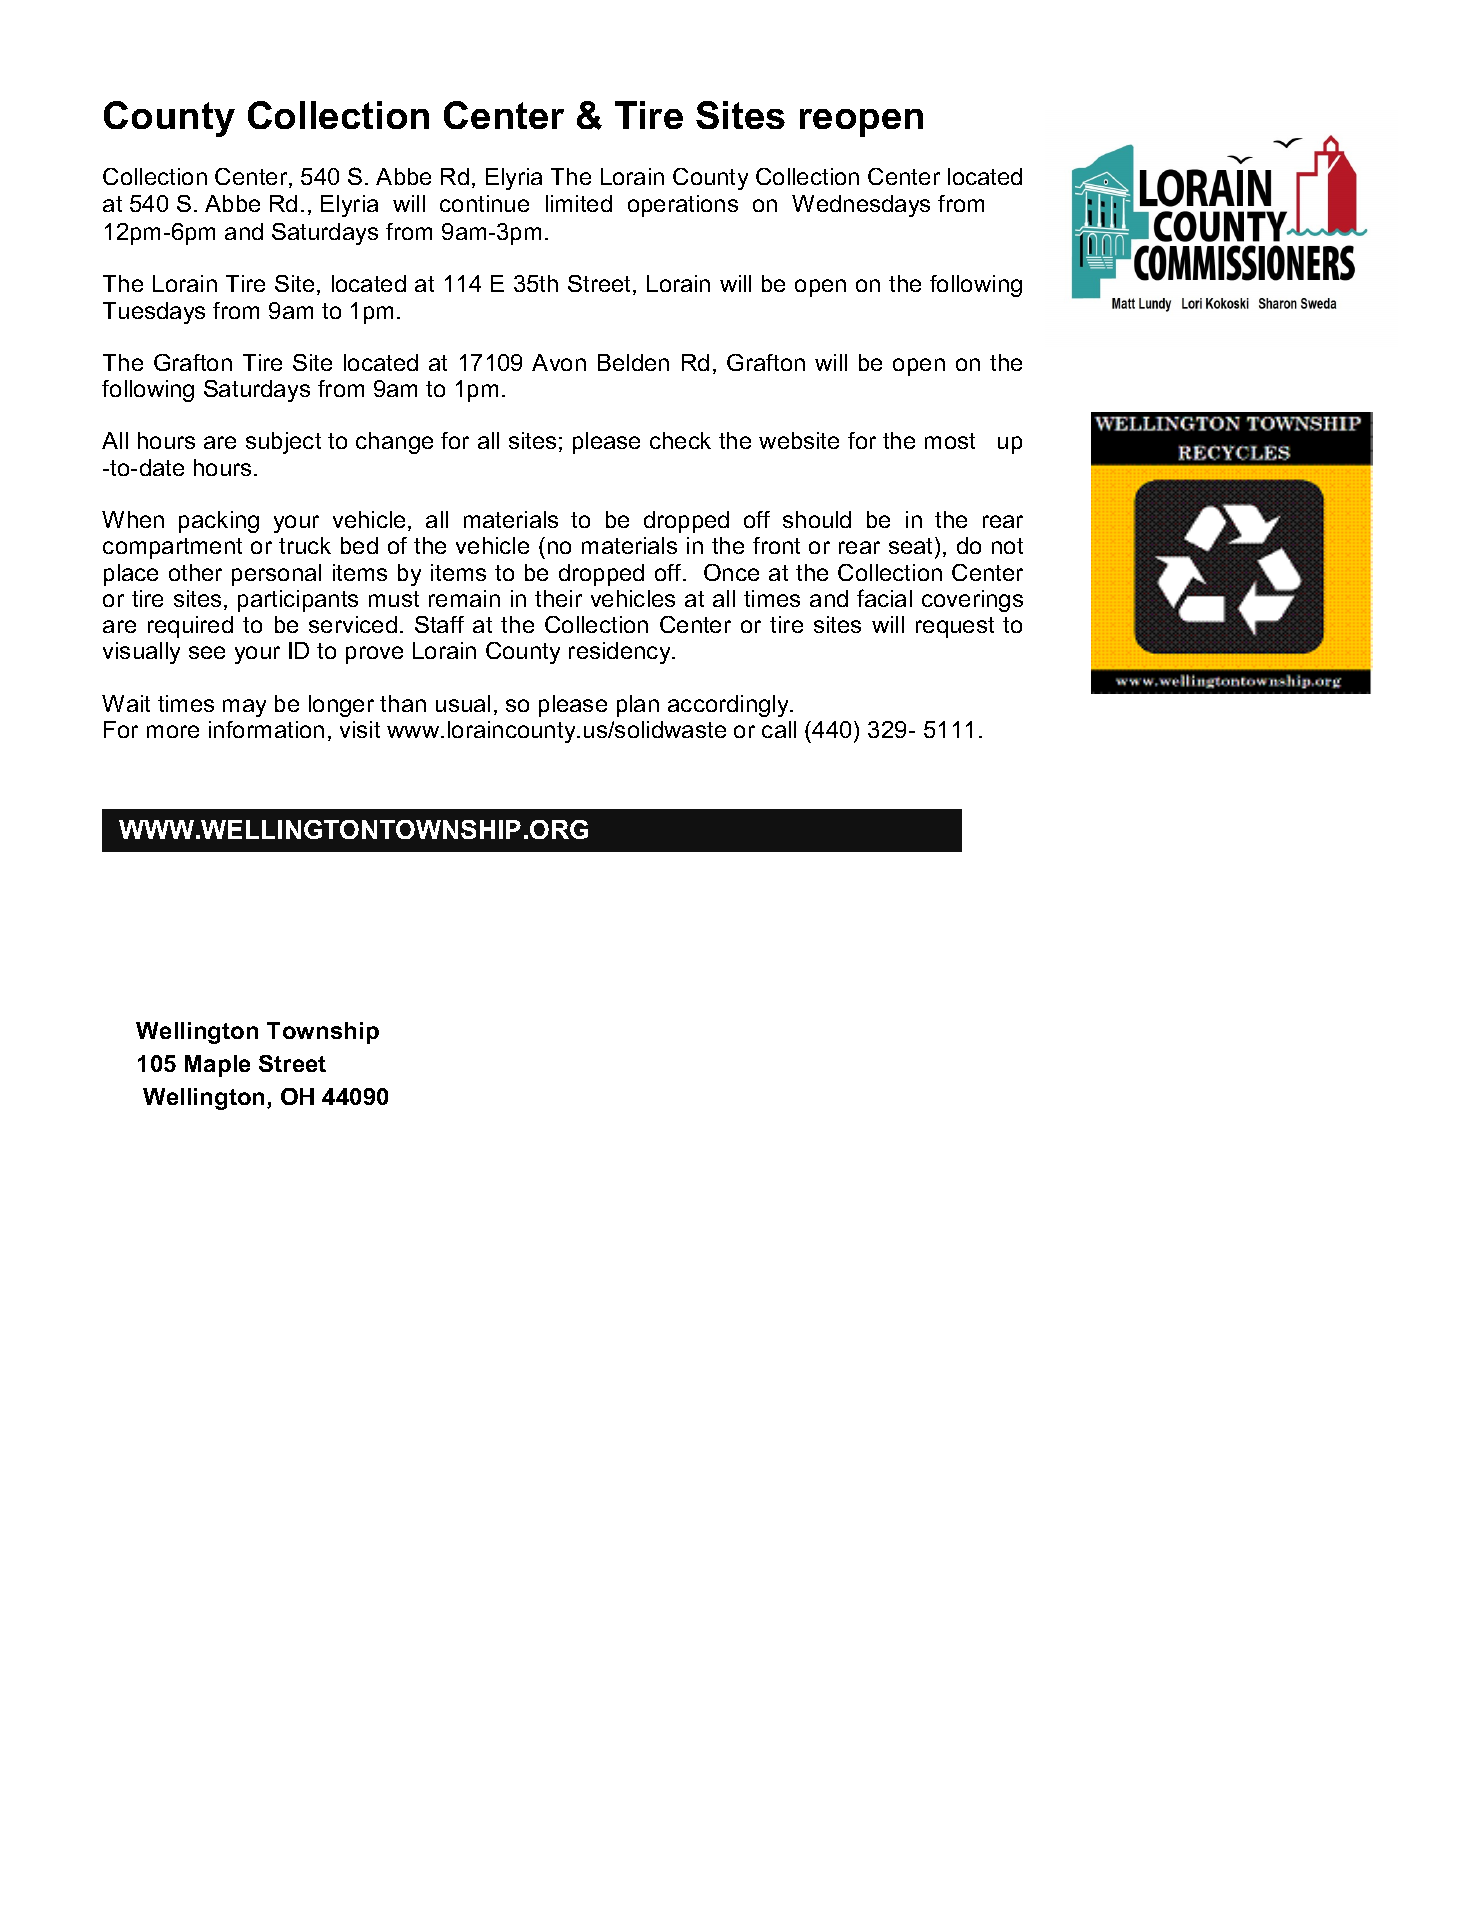  What do you see at coordinates (621, 653) in the screenshot?
I see `residency` at bounding box center [621, 653].
